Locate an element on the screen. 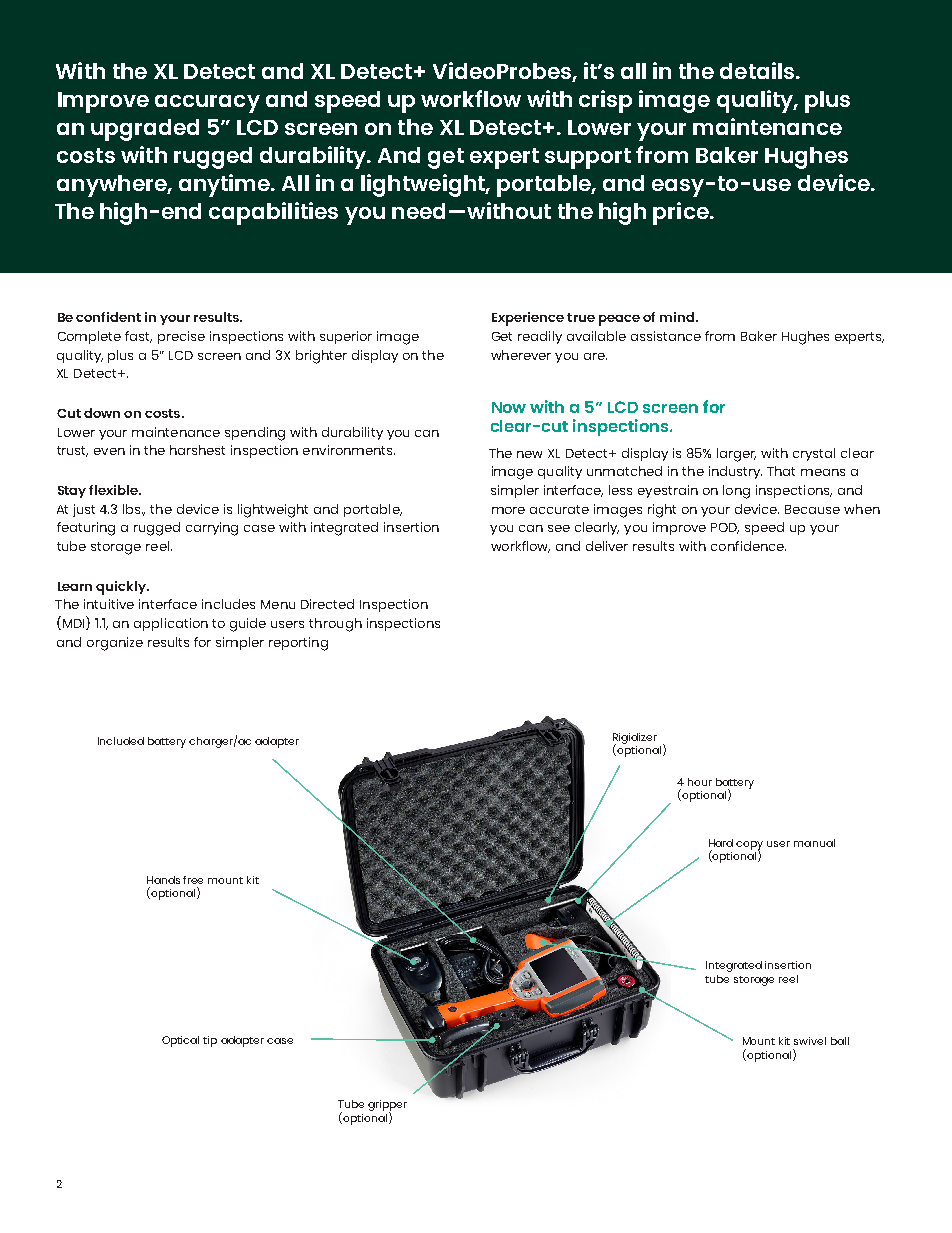  gripper is located at coordinates (387, 1107).
